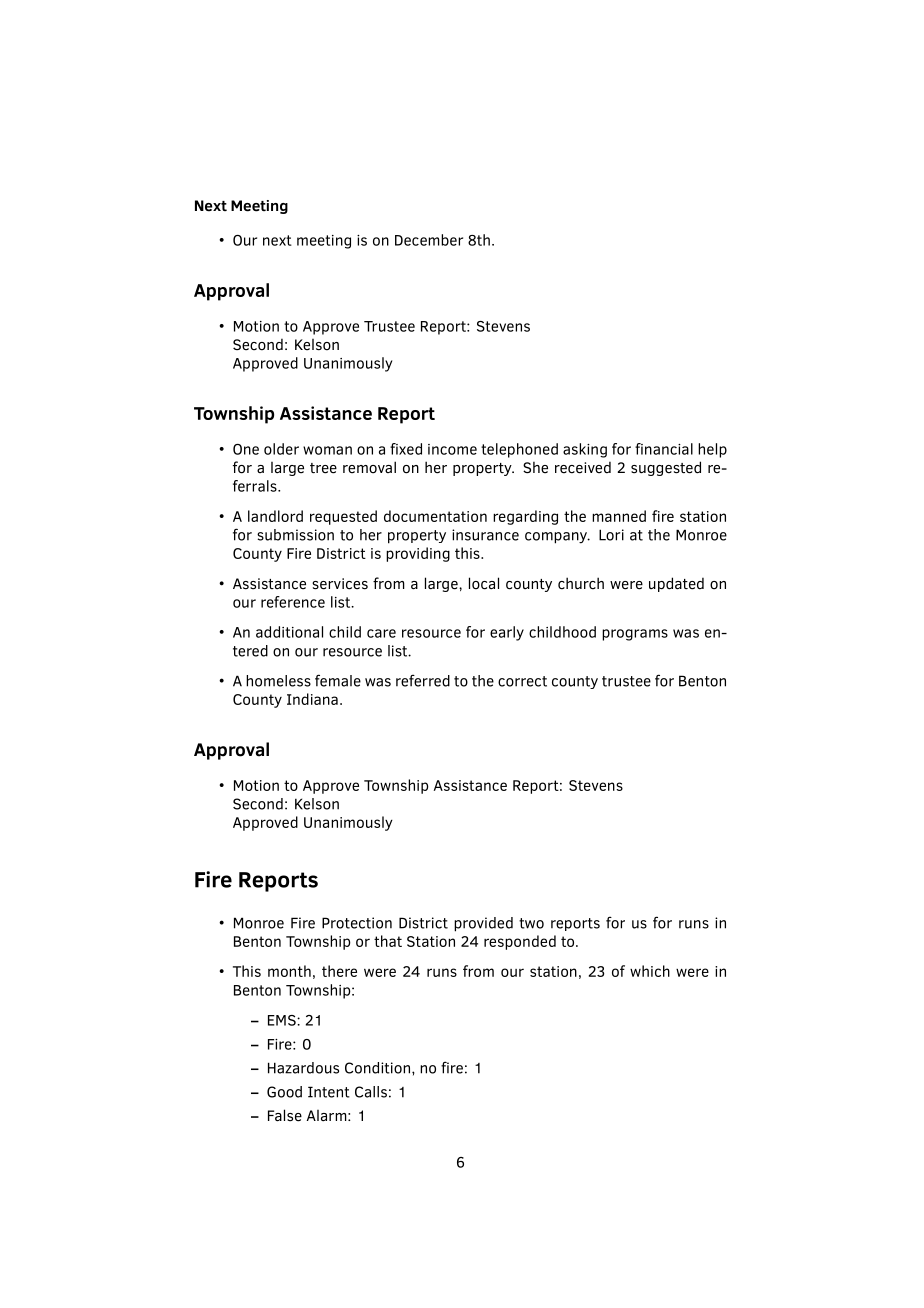  I want to click on updated, so click(676, 584).
